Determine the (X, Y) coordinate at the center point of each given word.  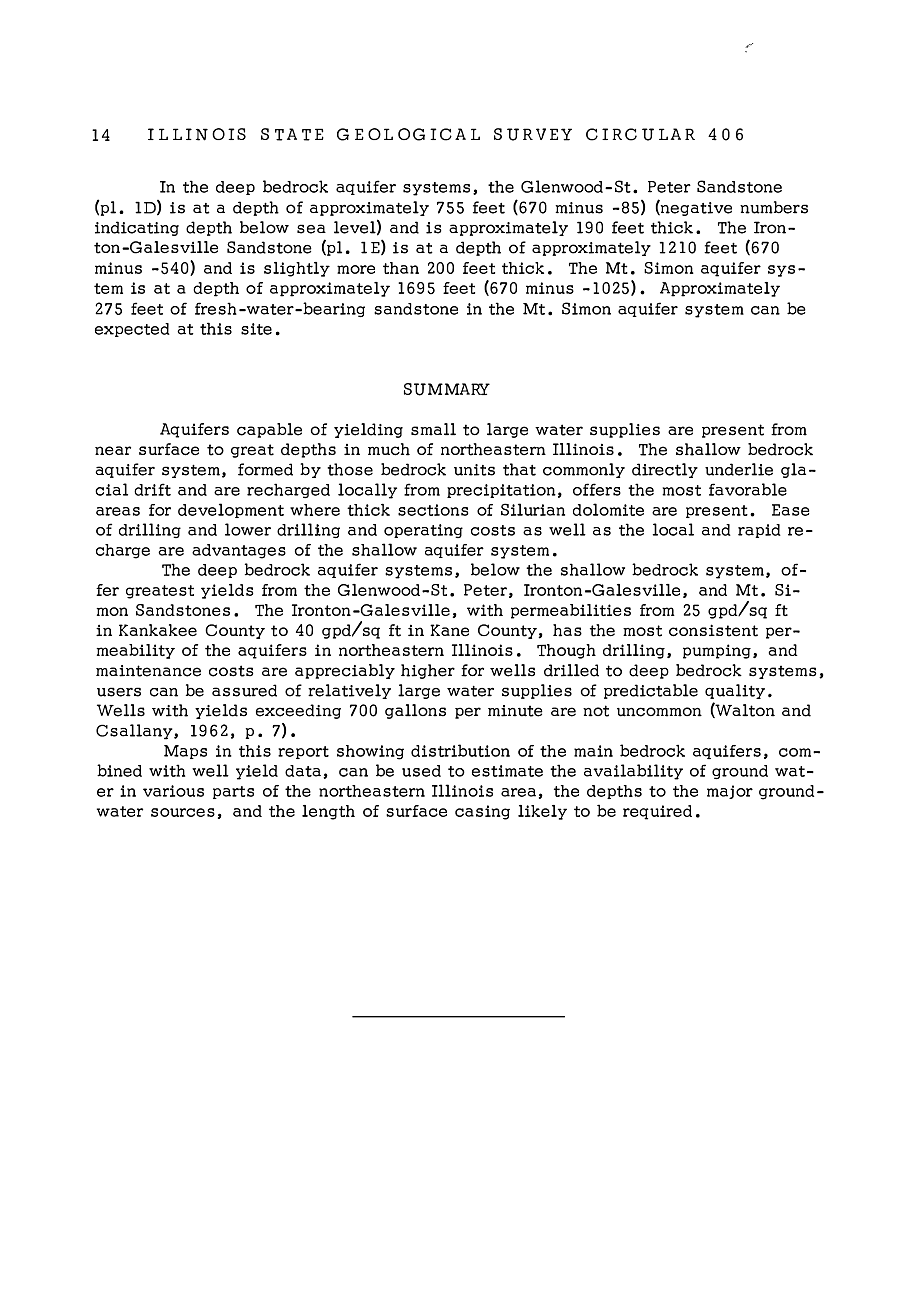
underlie (739, 469)
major (730, 792)
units (474, 470)
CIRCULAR (640, 134)
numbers (774, 207)
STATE (292, 134)
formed (265, 469)
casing (482, 812)
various (173, 791)
